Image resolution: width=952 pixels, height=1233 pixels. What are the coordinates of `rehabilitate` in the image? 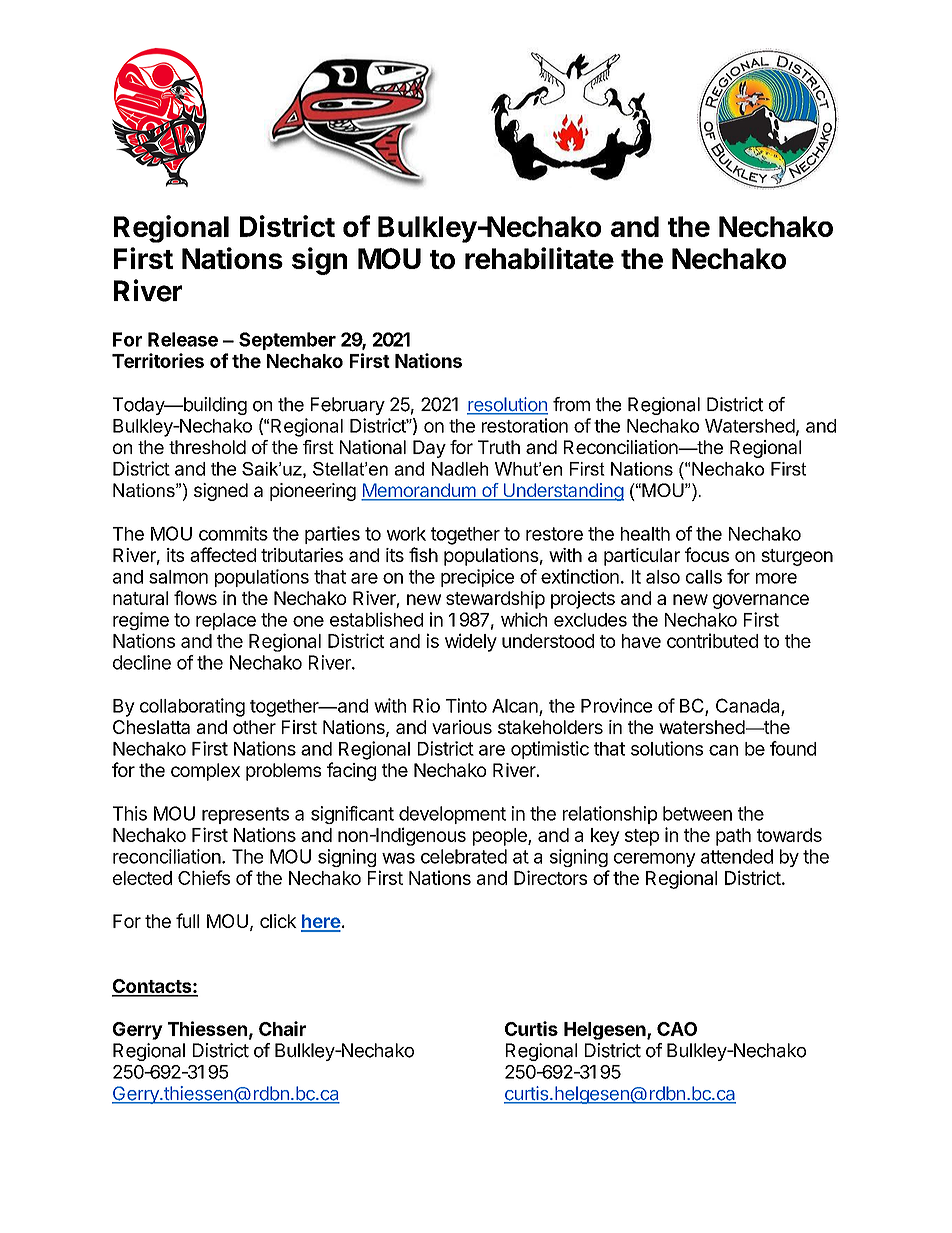 It's located at (539, 258).
